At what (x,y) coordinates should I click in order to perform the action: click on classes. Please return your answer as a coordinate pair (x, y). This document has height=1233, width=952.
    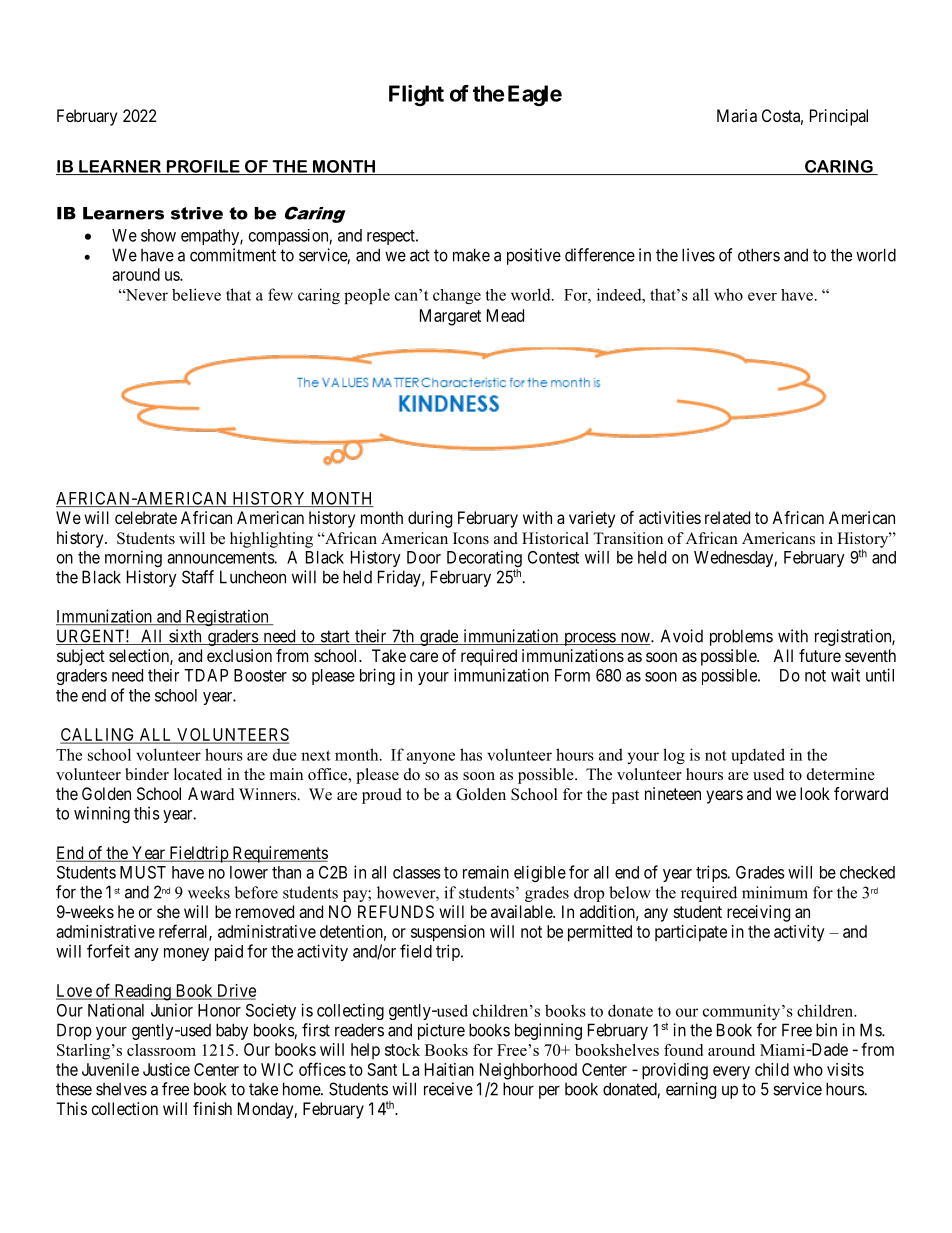
    Looking at the image, I should click on (417, 872).
